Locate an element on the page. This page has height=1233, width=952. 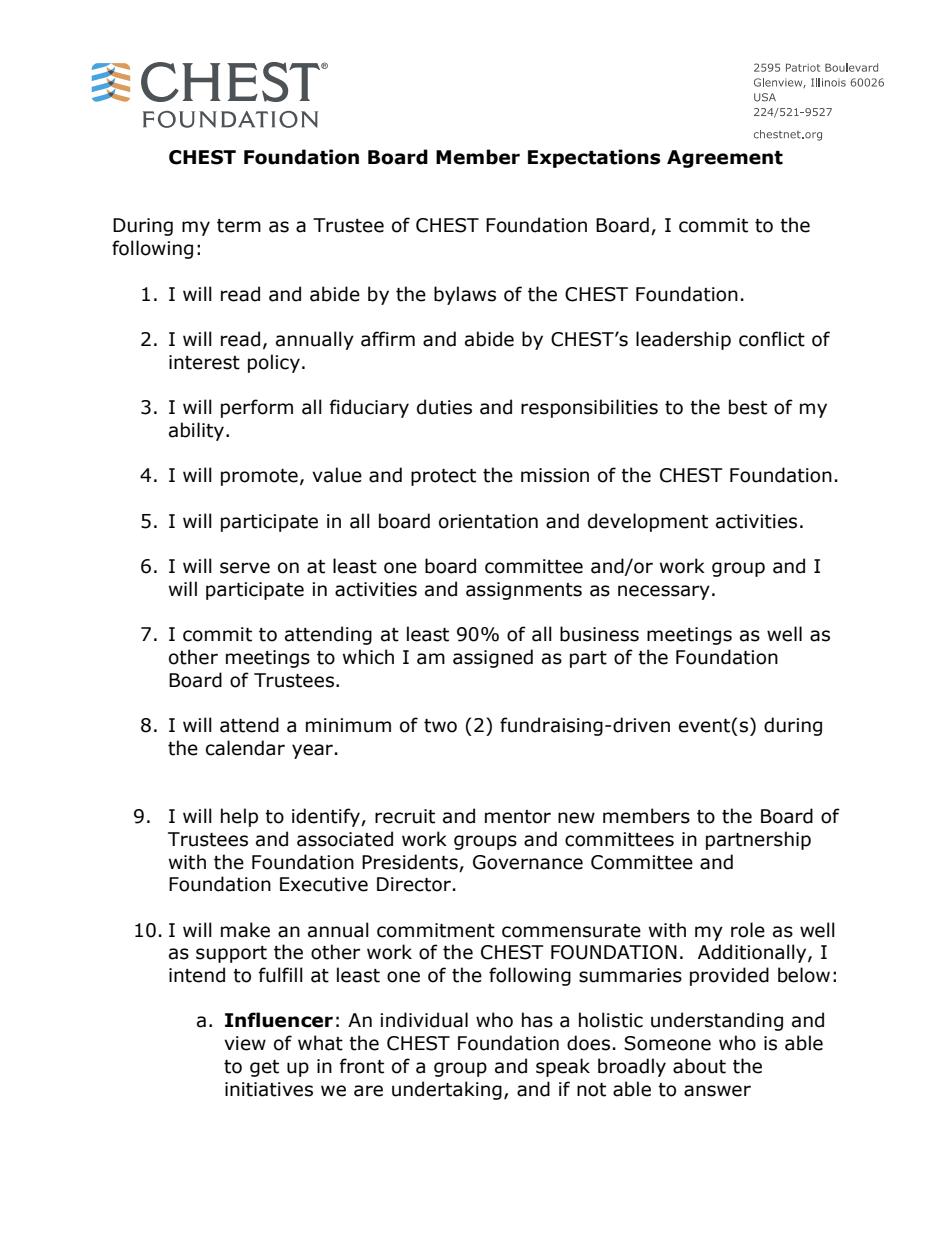
get is located at coordinates (264, 1068).
